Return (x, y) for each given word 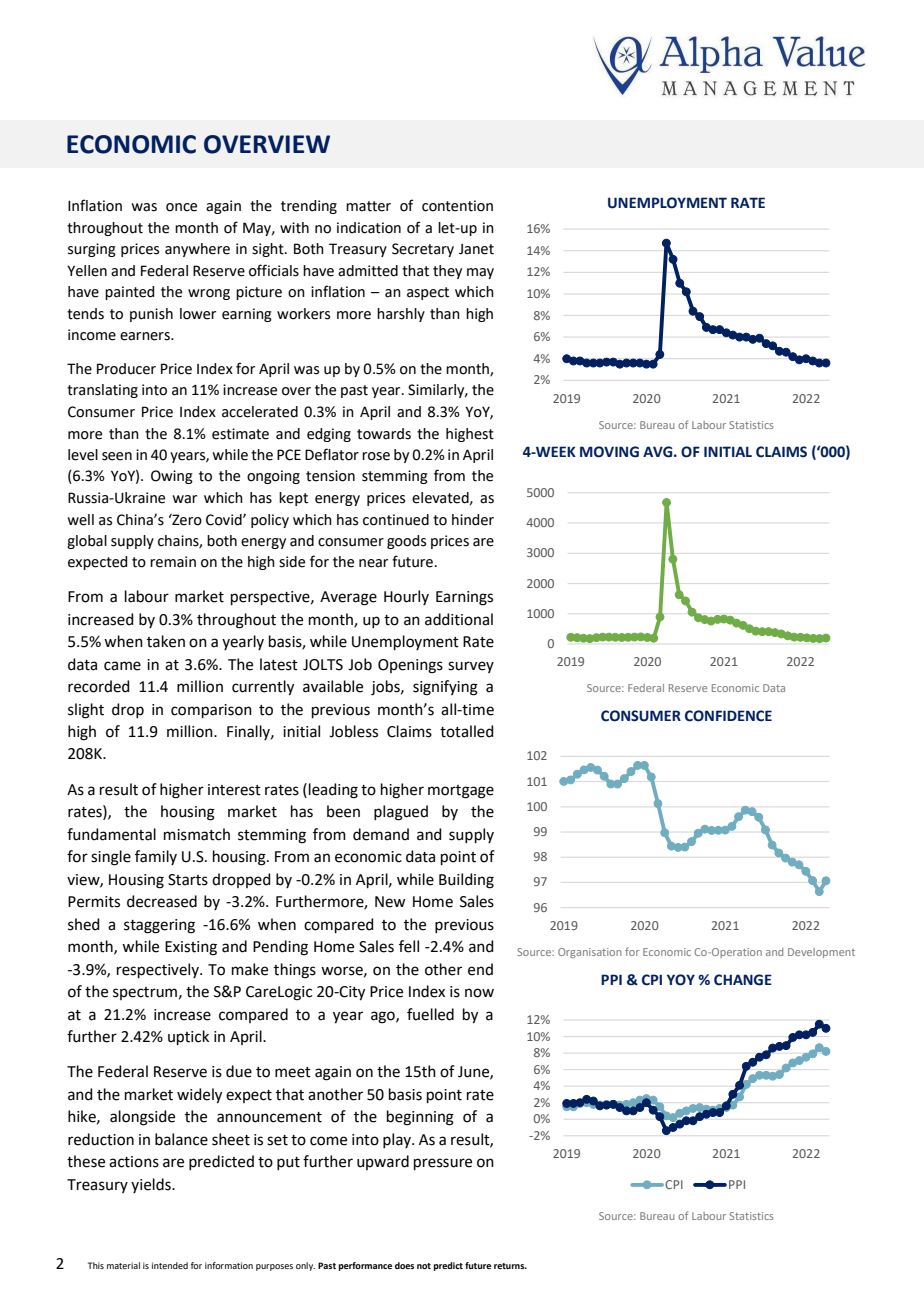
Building (466, 881)
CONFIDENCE (728, 716)
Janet (476, 249)
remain (173, 562)
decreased (162, 901)
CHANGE (743, 980)
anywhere (197, 250)
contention (457, 206)
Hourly (406, 597)
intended (170, 1265)
